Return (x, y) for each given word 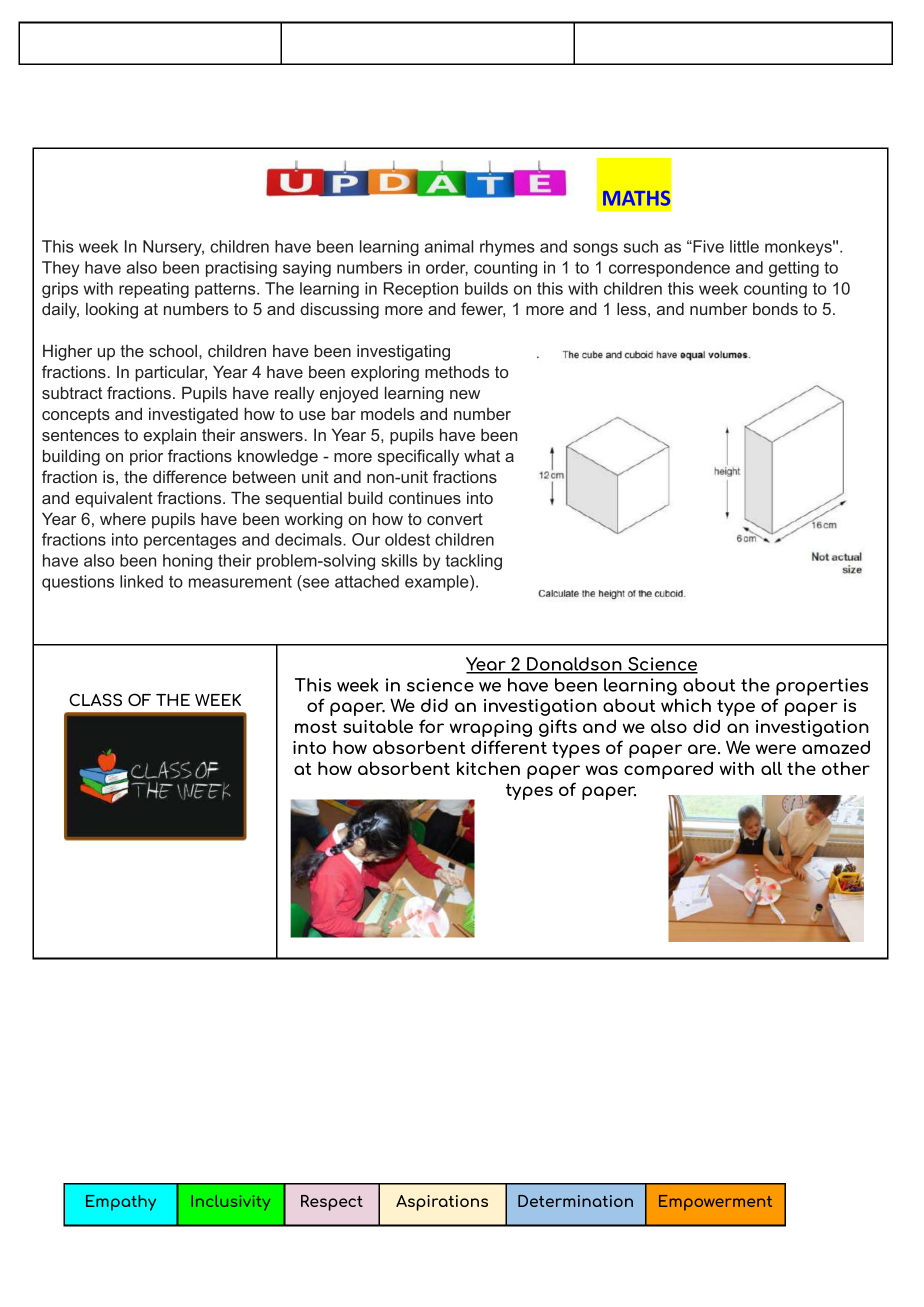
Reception (421, 290)
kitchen (488, 768)
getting (794, 269)
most (316, 726)
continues (425, 497)
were (776, 749)
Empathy (121, 1203)
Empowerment (715, 1203)
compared (668, 770)
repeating (154, 290)
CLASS (95, 699)
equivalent (114, 499)
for (431, 726)
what (482, 455)
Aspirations (442, 1203)
